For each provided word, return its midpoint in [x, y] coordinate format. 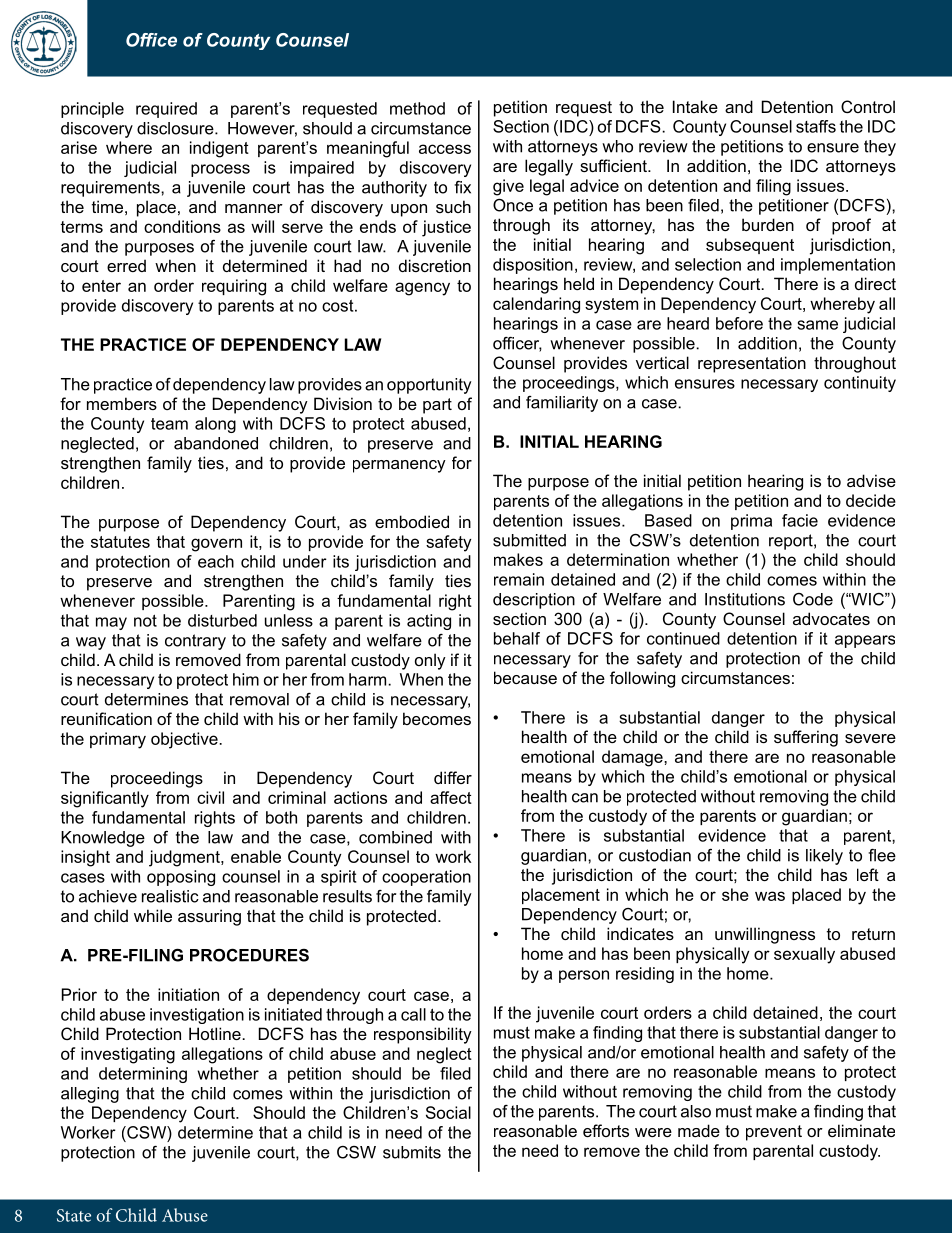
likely [824, 857]
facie [800, 520]
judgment [185, 858]
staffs [816, 126]
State [74, 1215]
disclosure [176, 128]
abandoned [216, 443]
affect [451, 797]
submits [412, 1152]
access [445, 149]
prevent [774, 1133]
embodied [412, 521]
